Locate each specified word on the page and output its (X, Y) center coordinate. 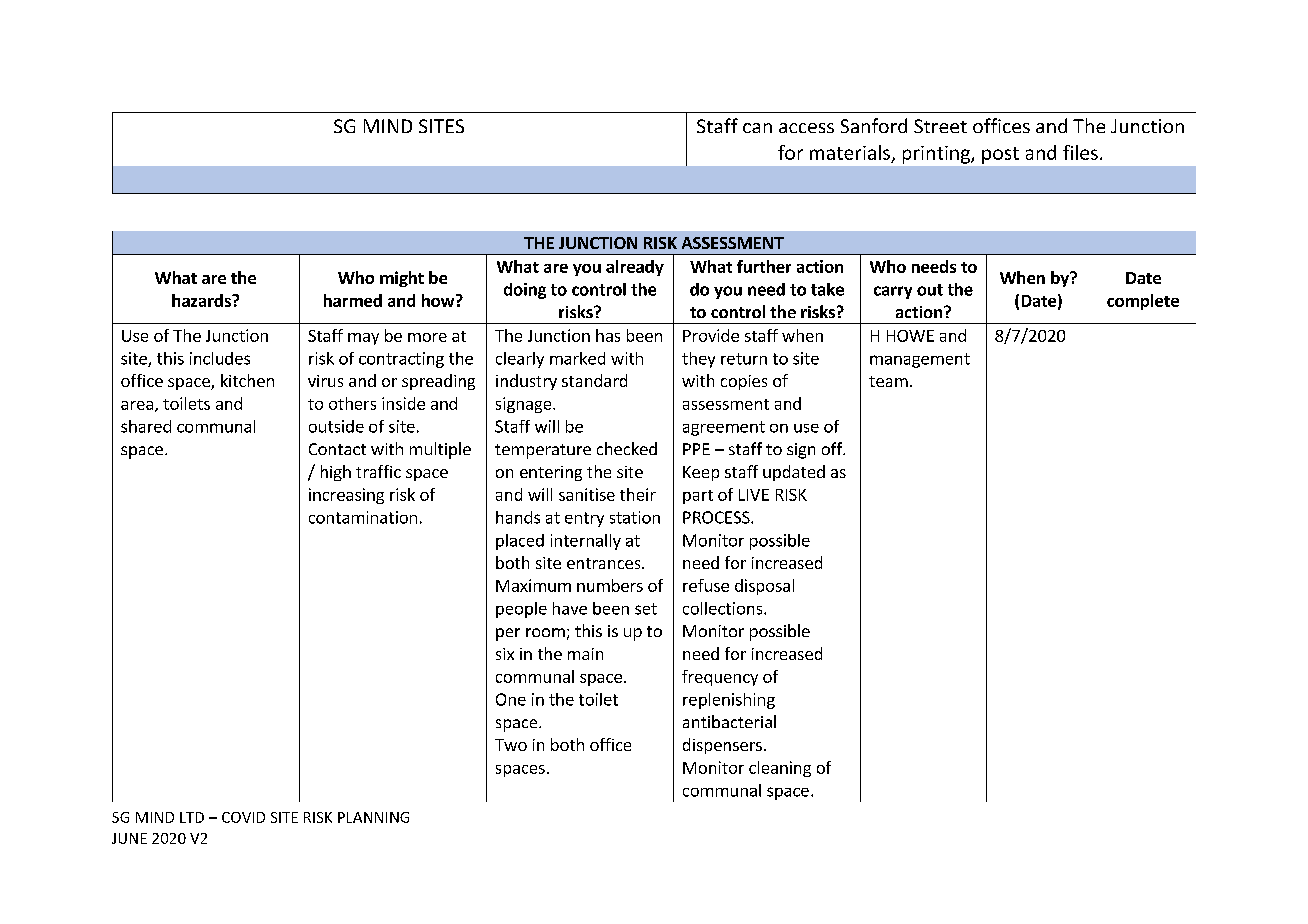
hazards (202, 300)
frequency (720, 678)
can (757, 128)
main (585, 654)
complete (1143, 302)
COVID (243, 817)
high (336, 473)
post (1000, 155)
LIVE (754, 495)
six (505, 654)
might (402, 279)
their (638, 494)
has (608, 335)
